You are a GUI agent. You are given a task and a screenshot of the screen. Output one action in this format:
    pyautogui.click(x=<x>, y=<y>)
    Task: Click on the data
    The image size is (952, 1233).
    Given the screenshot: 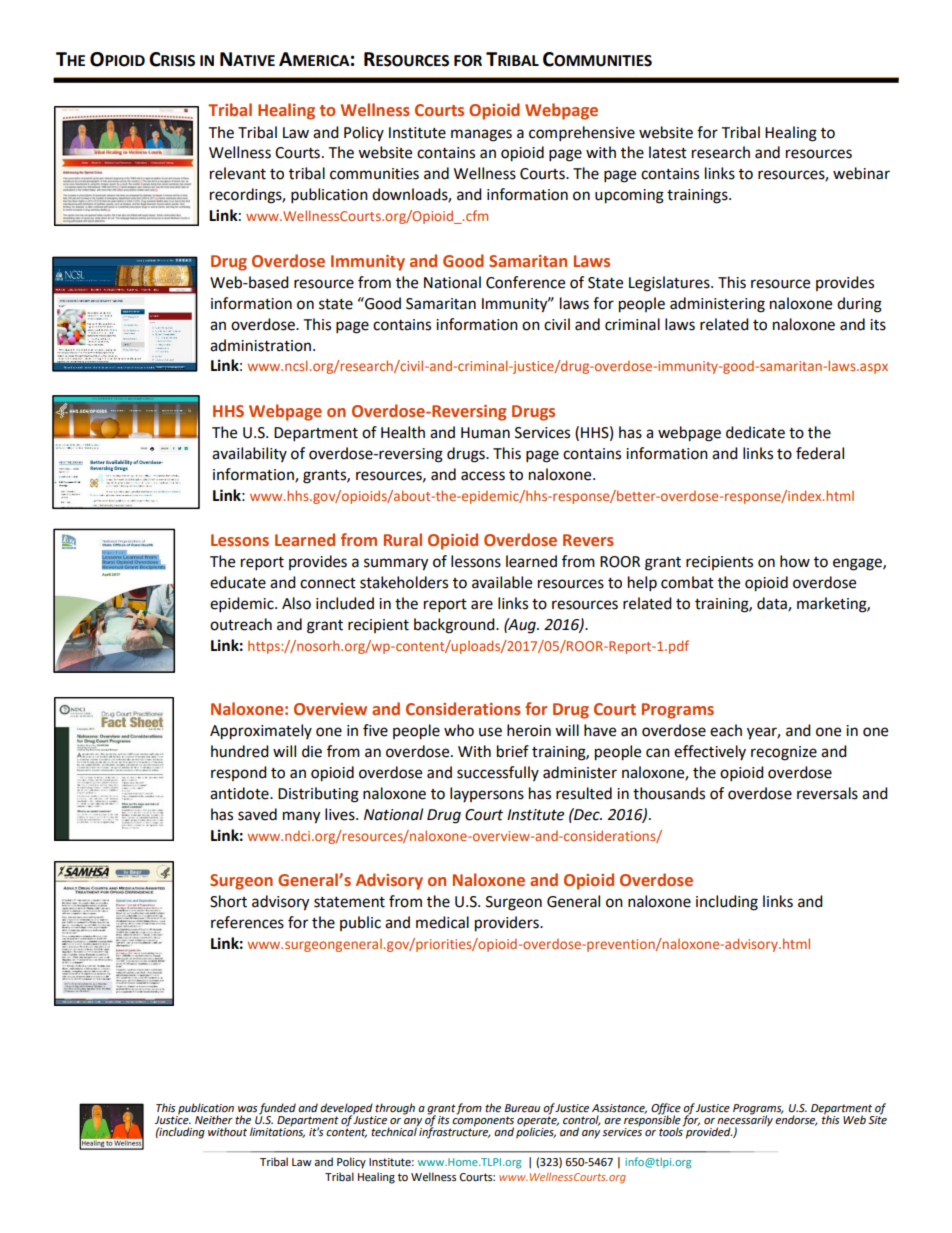 What is the action you would take?
    pyautogui.click(x=773, y=604)
